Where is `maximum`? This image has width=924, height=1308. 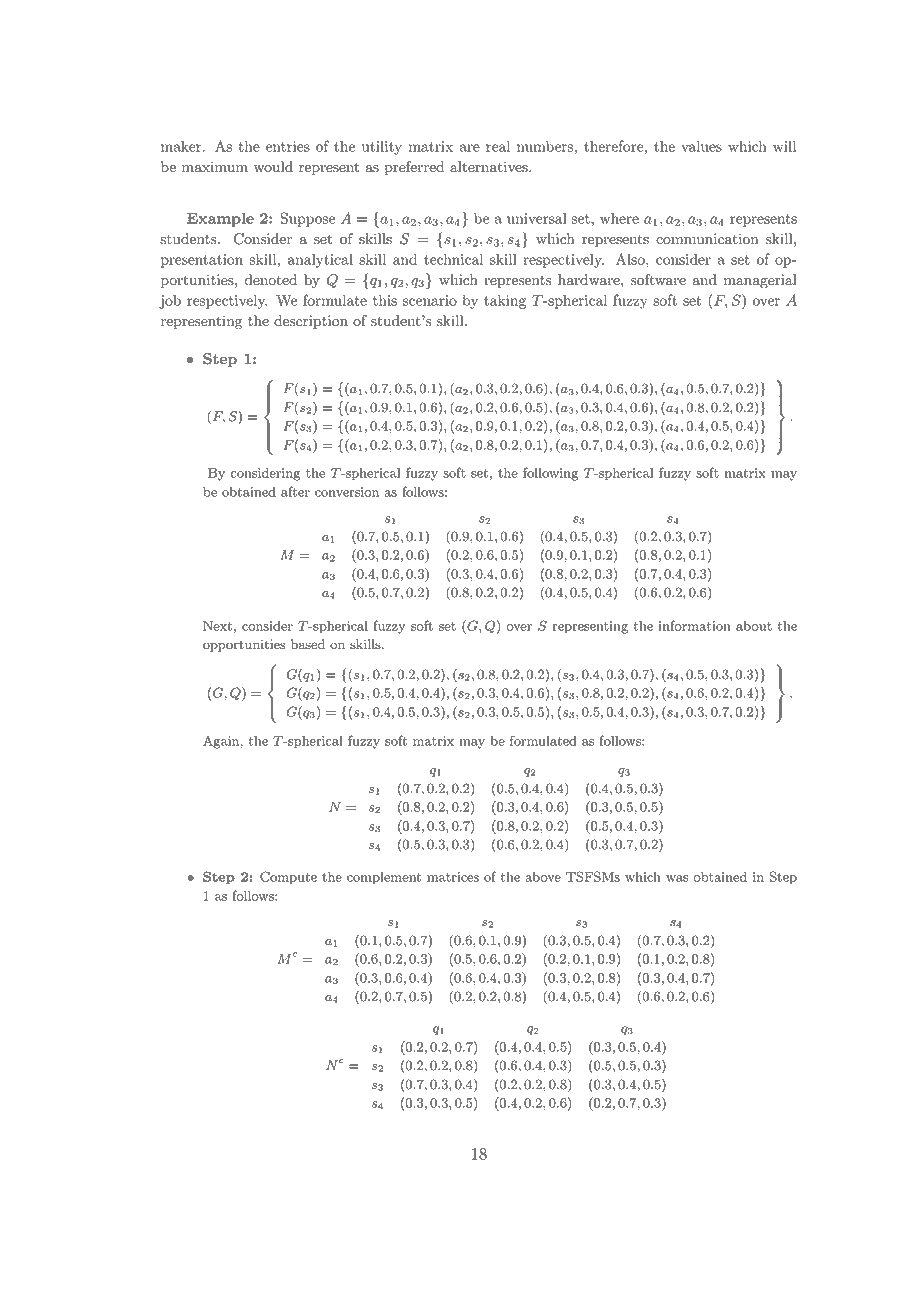 maximum is located at coordinates (215, 167).
